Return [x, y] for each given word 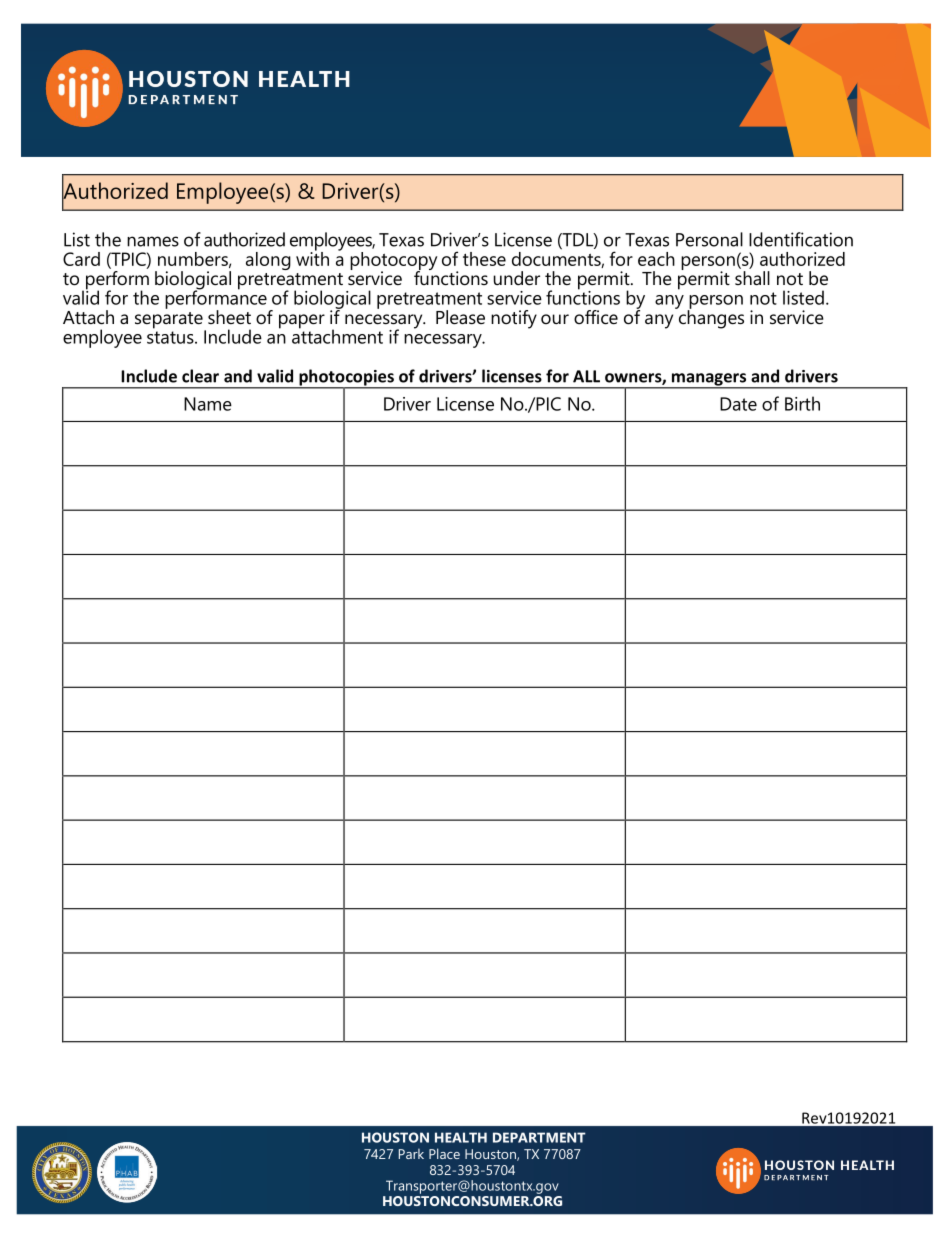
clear [200, 376]
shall [752, 278]
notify [514, 319]
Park [411, 1154]
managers [709, 380]
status [171, 337]
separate [170, 321]
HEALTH [461, 1137]
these [484, 259]
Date [738, 404]
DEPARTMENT [539, 1137]
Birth [802, 403]
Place [444, 1153]
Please [460, 317]
